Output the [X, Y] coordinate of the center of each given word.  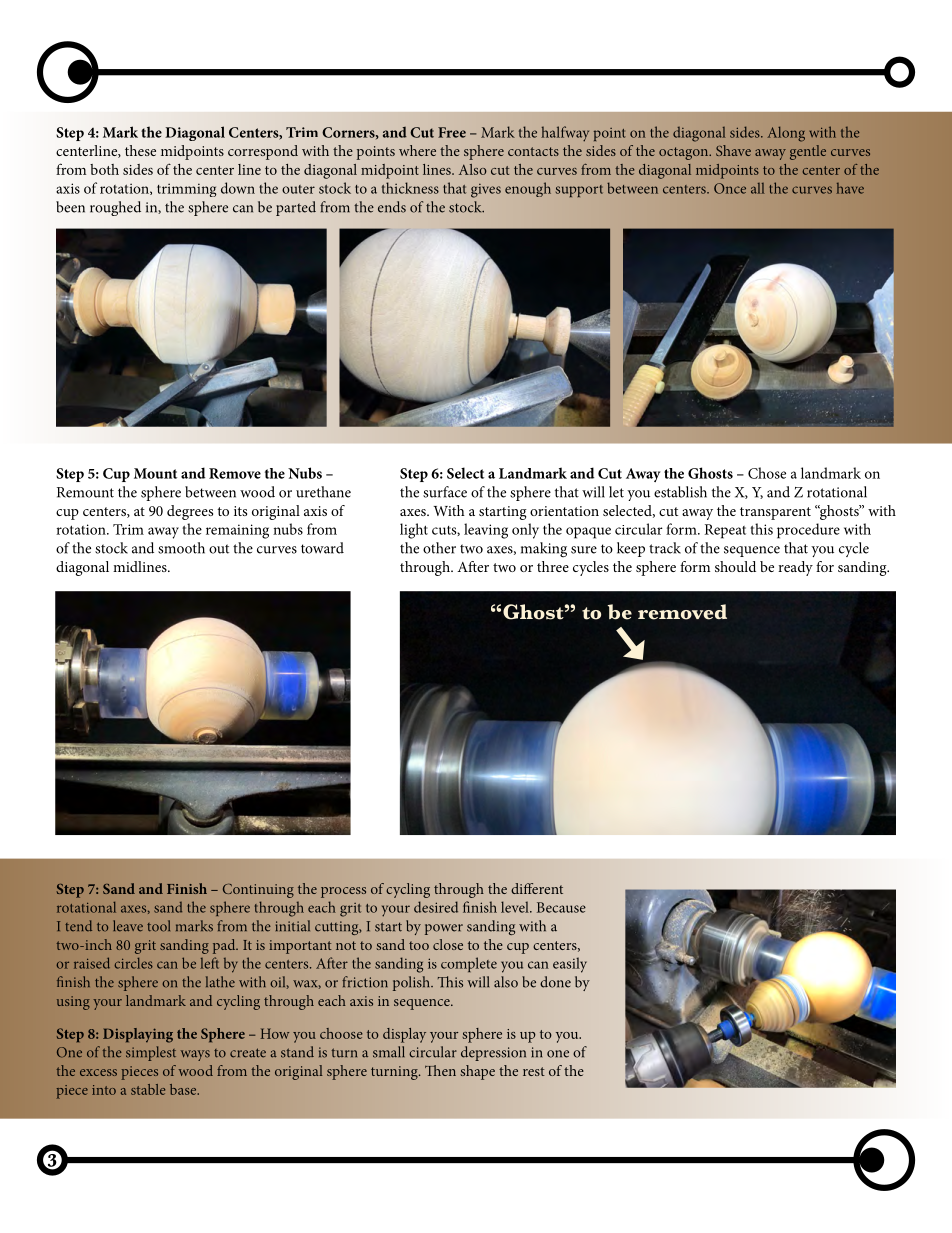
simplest [151, 1053]
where [417, 150]
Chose [767, 473]
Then [440, 1070]
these [140, 150]
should [735, 566]
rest [534, 1071]
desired [436, 907]
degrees [190, 512]
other [439, 548]
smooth [181, 548]
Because [561, 907]
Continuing [258, 890]
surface [445, 492]
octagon [685, 153]
